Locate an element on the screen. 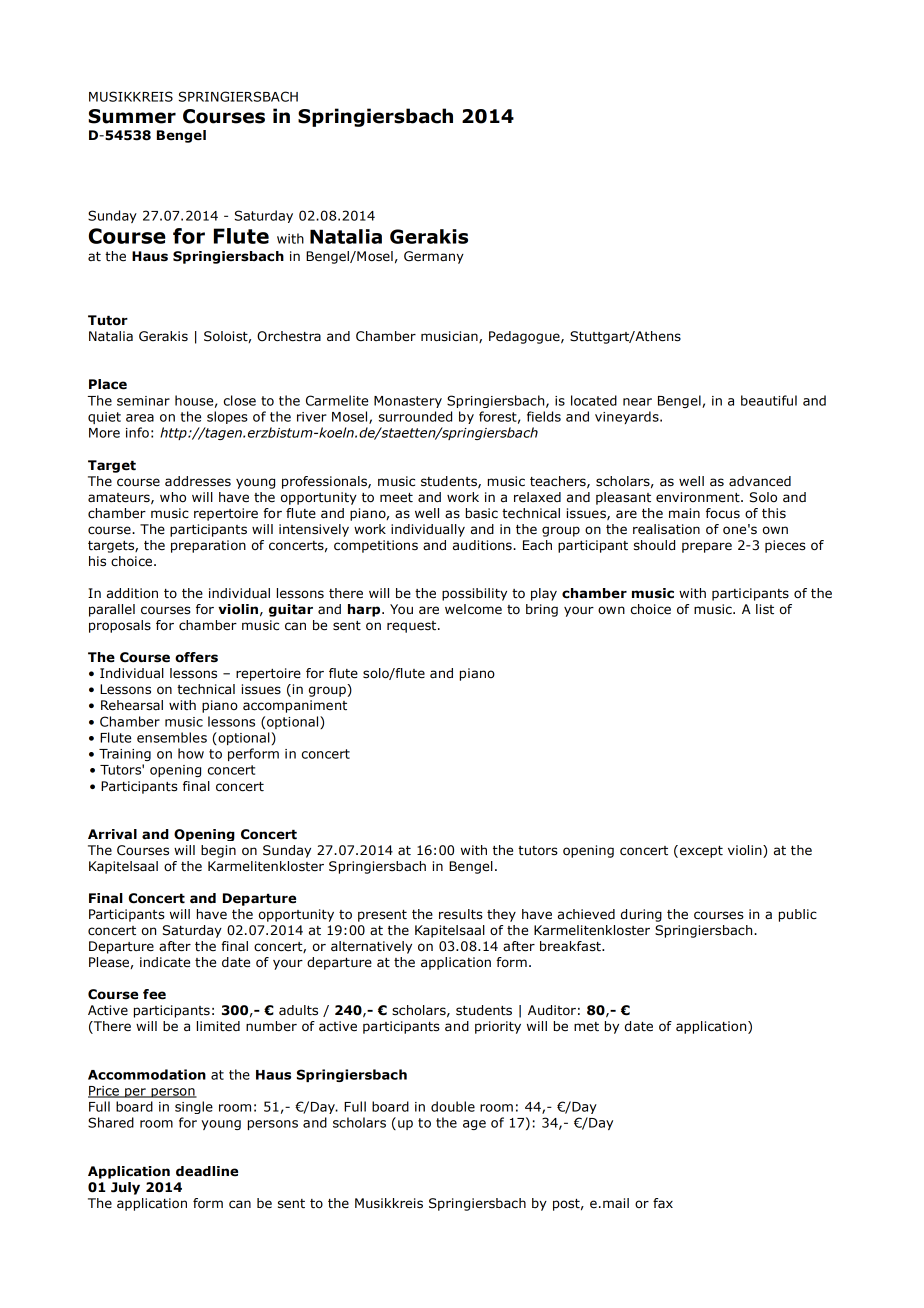 This screenshot has height=1308, width=924. deadline is located at coordinates (207, 1171).
